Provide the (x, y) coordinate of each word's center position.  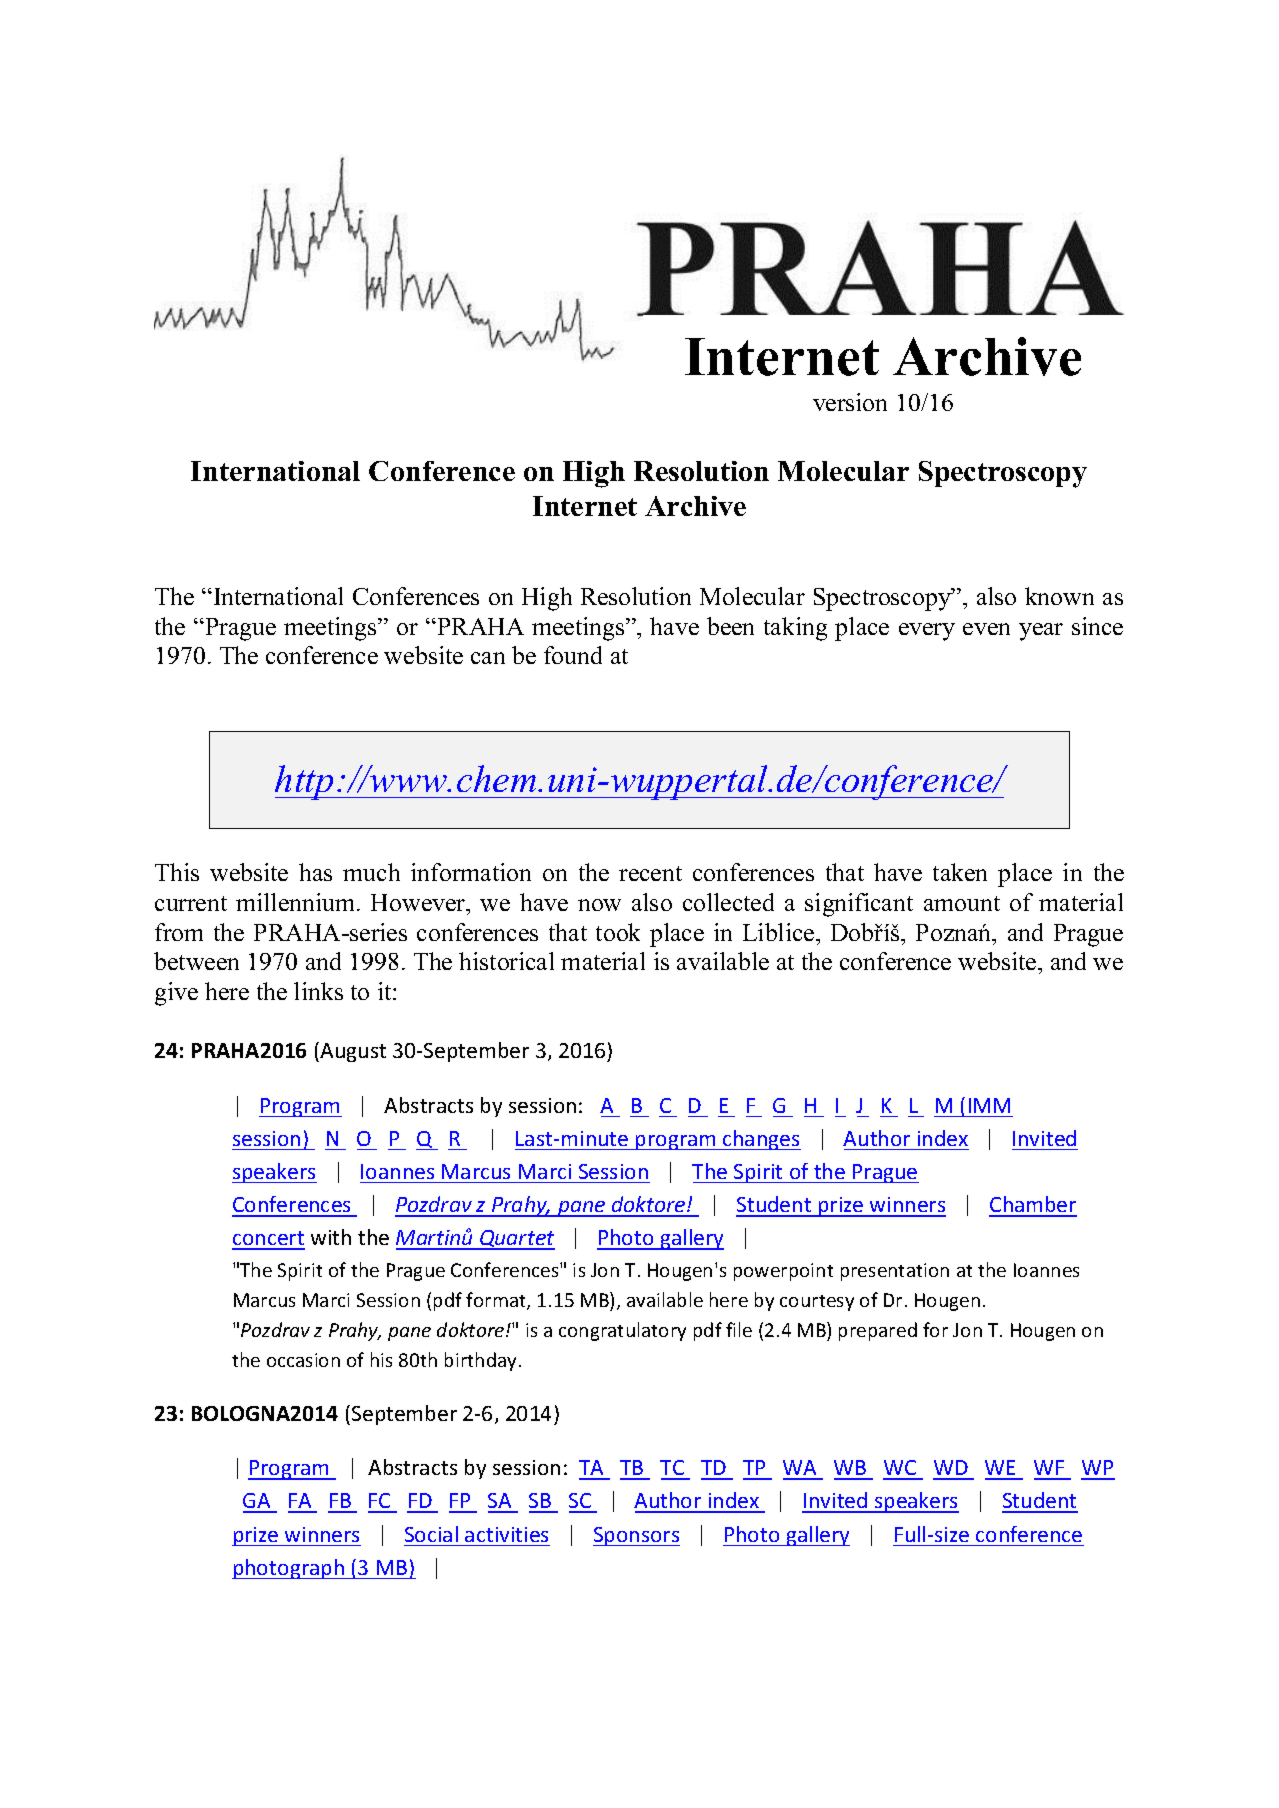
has (315, 872)
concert (268, 1240)
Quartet (516, 1240)
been (730, 626)
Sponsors (636, 1536)
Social (431, 1534)
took (618, 932)
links (318, 991)
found (573, 655)
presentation (895, 1272)
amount (962, 903)
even (986, 629)
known (1059, 596)
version (850, 402)
